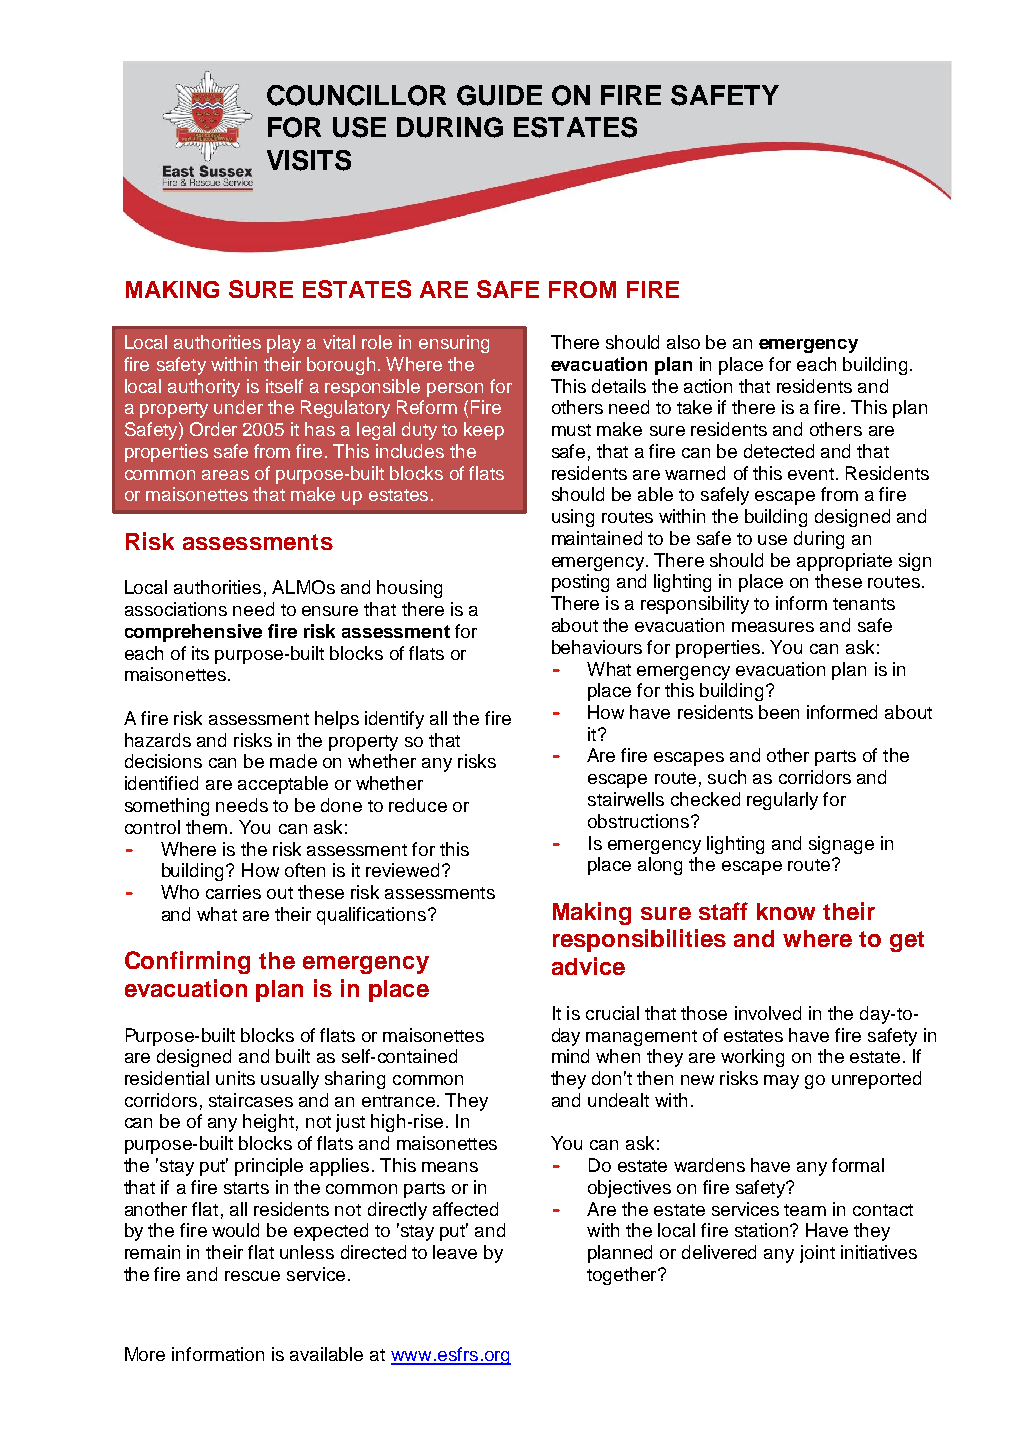 The height and width of the image is (1448, 1024). What do you see at coordinates (786, 911) in the image?
I see `know` at bounding box center [786, 911].
